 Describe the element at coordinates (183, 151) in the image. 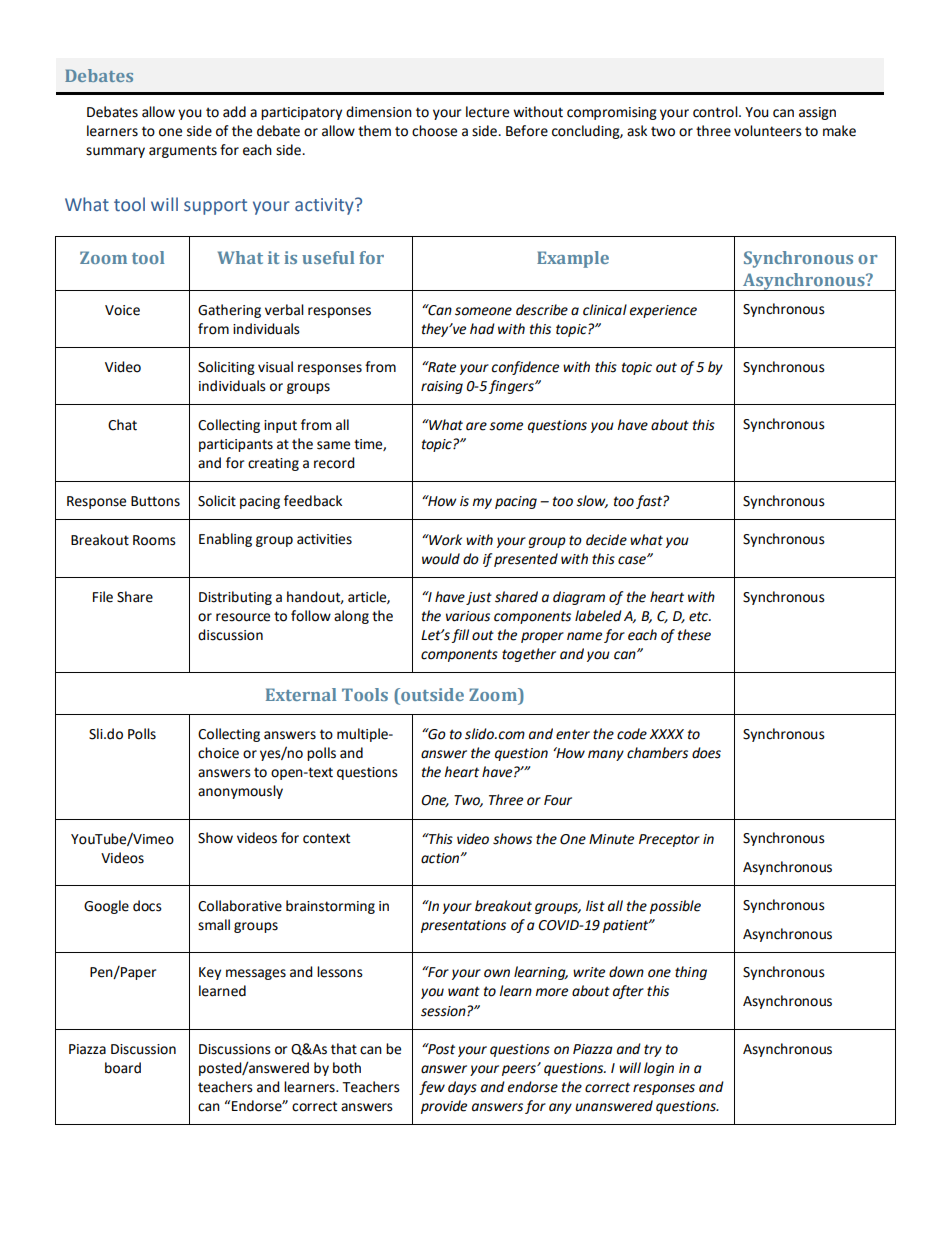

I see `arguments` at that location.
